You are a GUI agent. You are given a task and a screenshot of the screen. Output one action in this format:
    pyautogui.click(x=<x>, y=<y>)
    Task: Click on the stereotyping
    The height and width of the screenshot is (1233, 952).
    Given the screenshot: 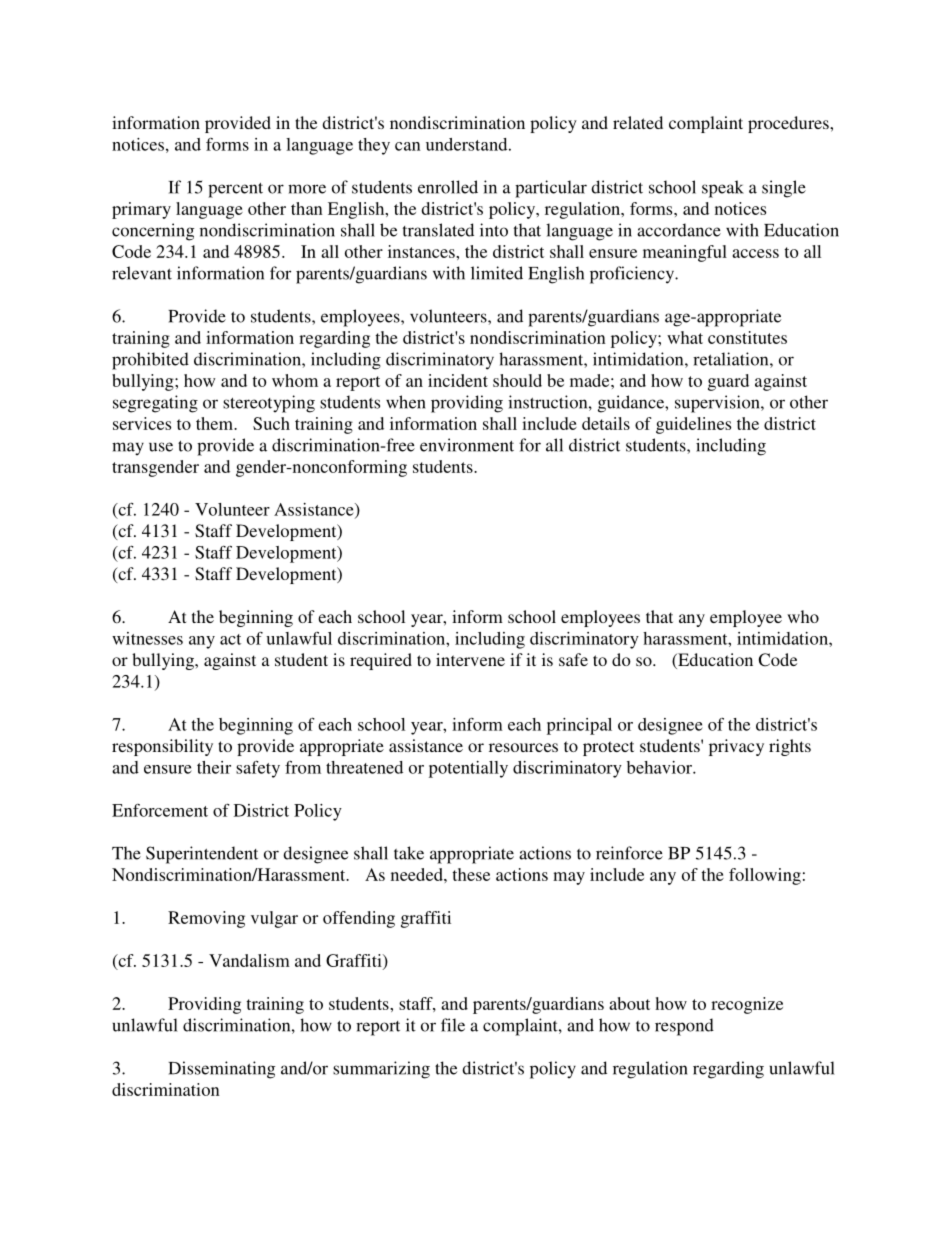 What is the action you would take?
    pyautogui.click(x=269, y=404)
